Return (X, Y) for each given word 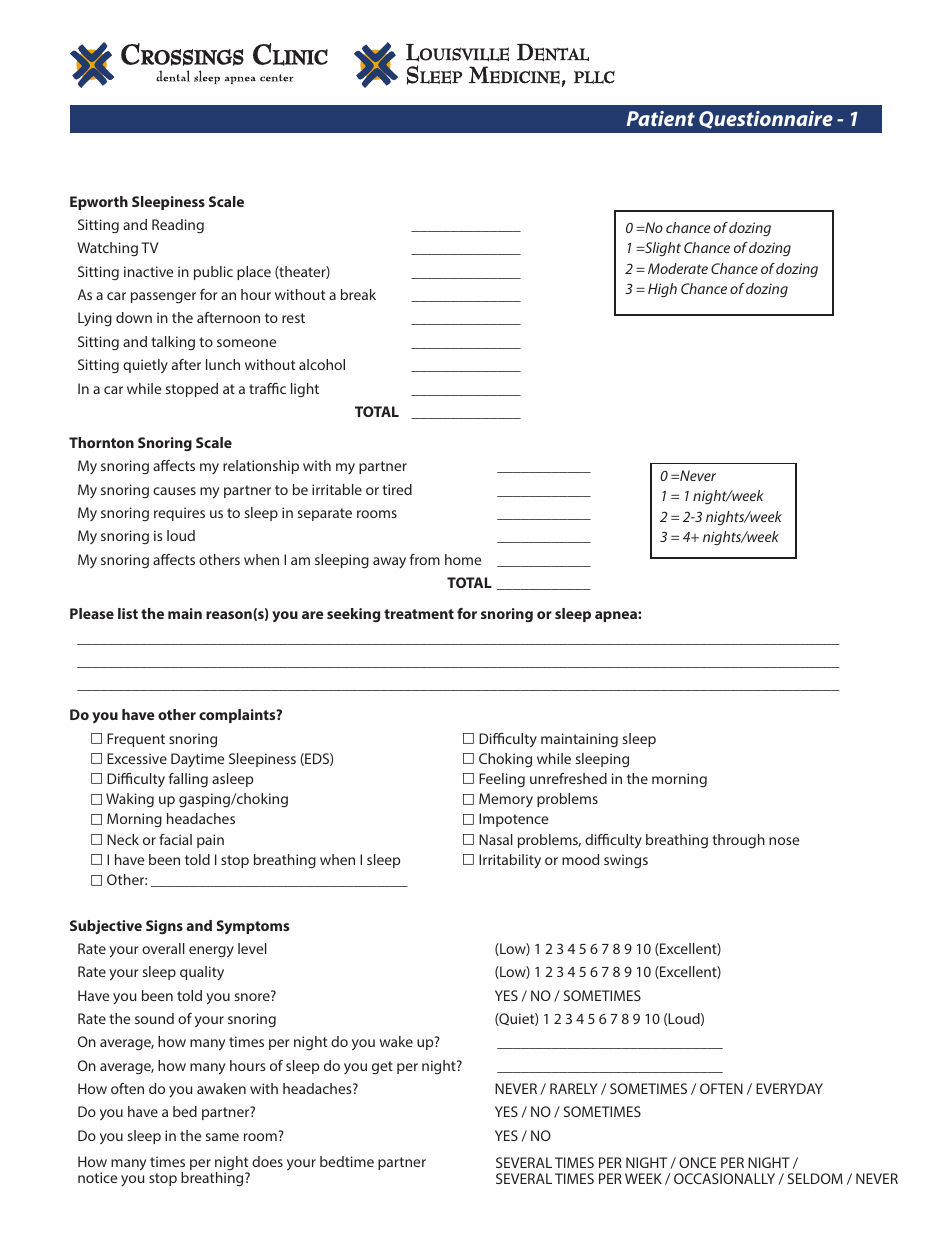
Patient (661, 118)
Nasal (496, 839)
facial (175, 839)
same (222, 1137)
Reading (178, 226)
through (738, 841)
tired (397, 489)
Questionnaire (766, 120)
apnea (617, 616)
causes (174, 491)
